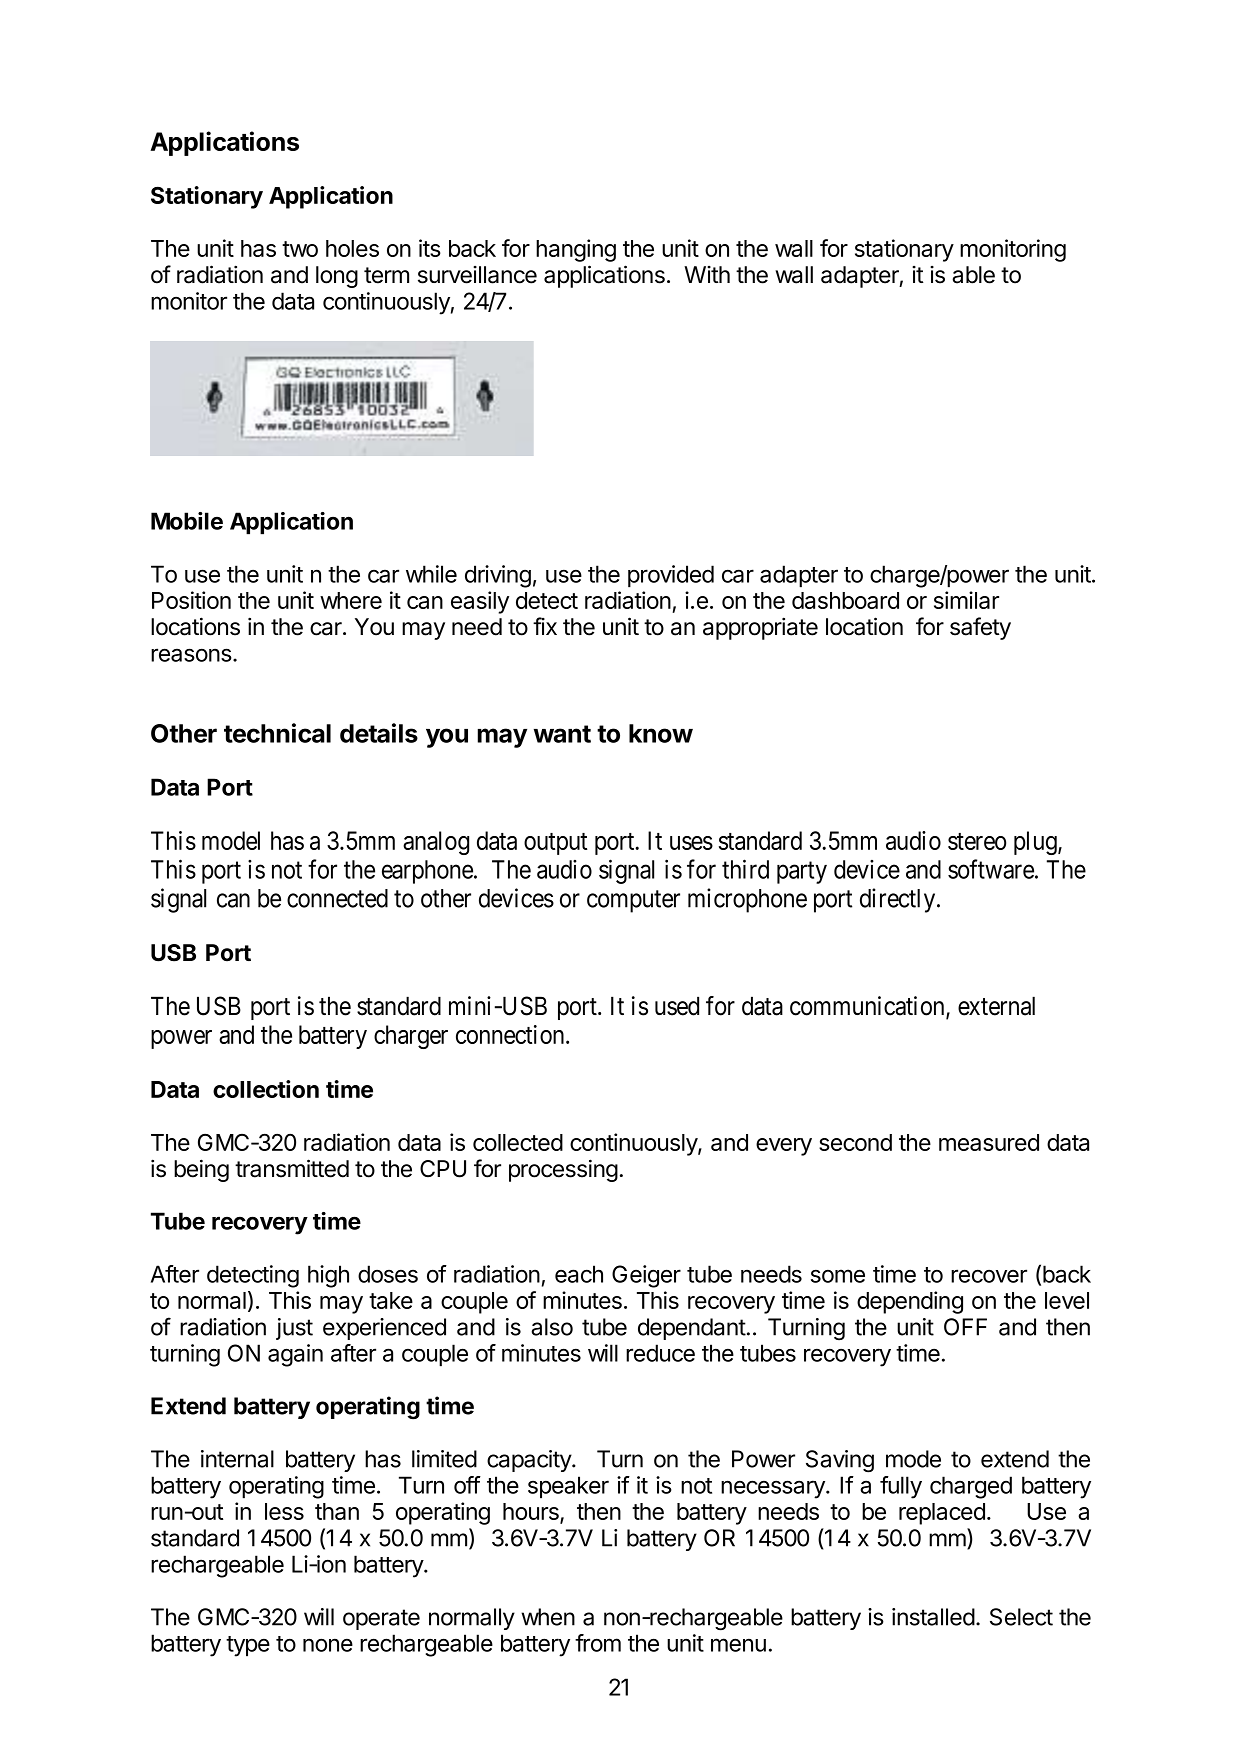 This document has width=1241, height=1755. Describe the element at coordinates (337, 898) in the document. I see `connected` at that location.
